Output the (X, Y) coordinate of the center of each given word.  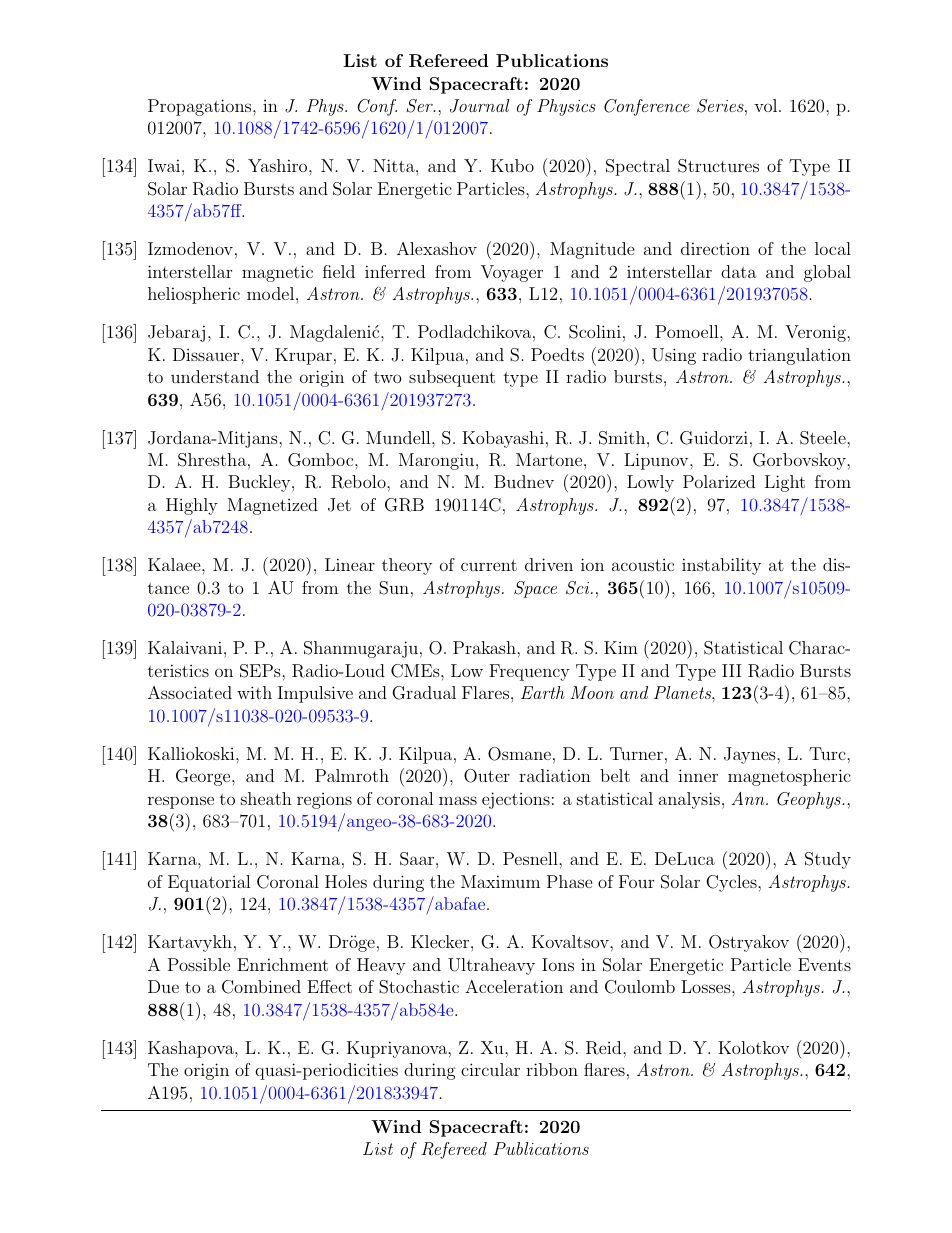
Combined (261, 987)
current (489, 565)
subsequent (452, 378)
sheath (266, 798)
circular (490, 1069)
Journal (480, 106)
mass (458, 800)
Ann (749, 798)
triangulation (799, 356)
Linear (350, 564)
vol (767, 105)
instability (721, 566)
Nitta (395, 165)
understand (215, 376)
